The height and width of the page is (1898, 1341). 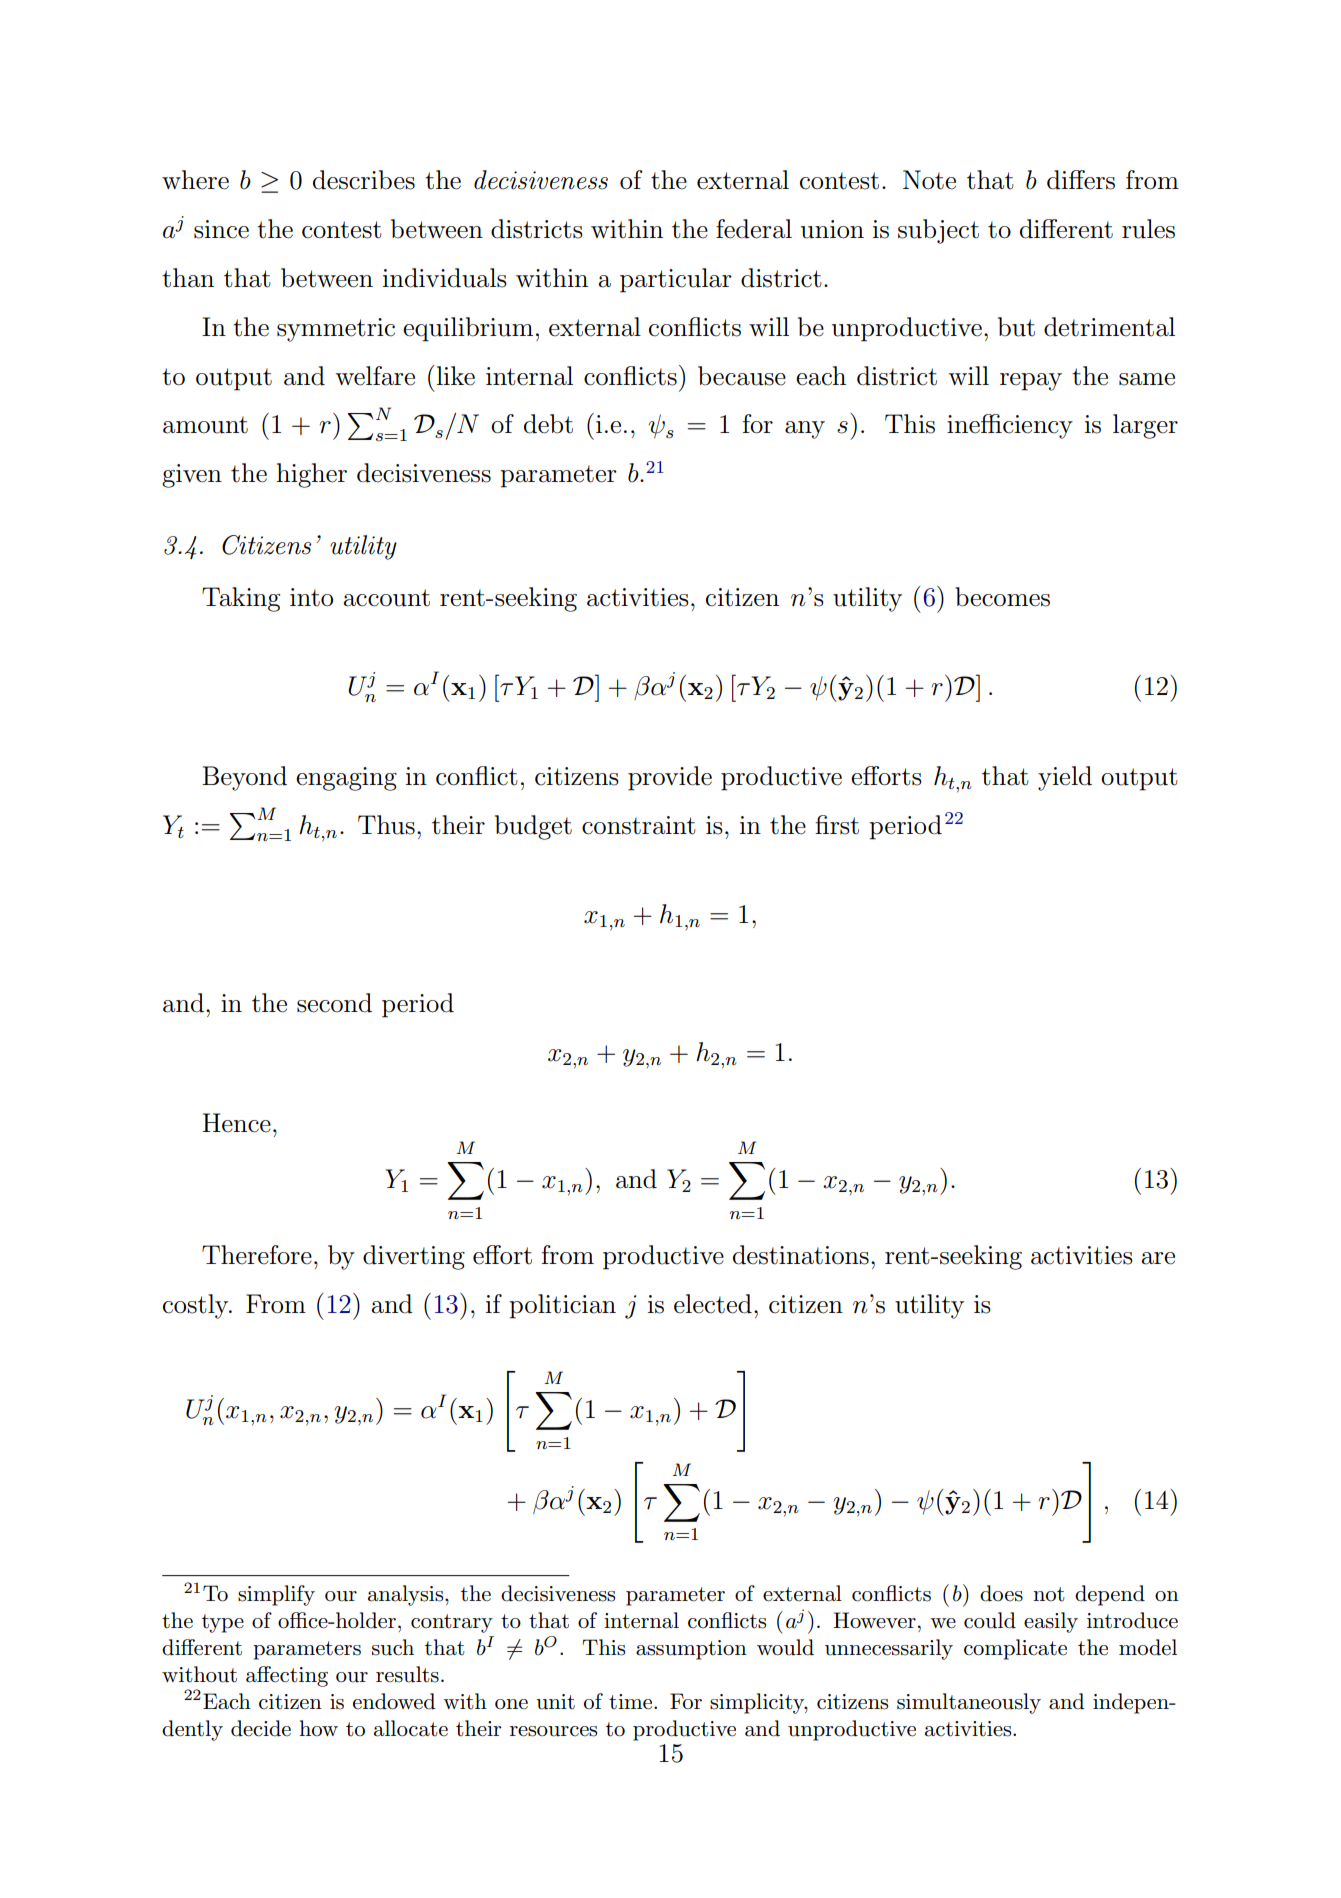 I want to click on destinations, so click(x=801, y=1255).
